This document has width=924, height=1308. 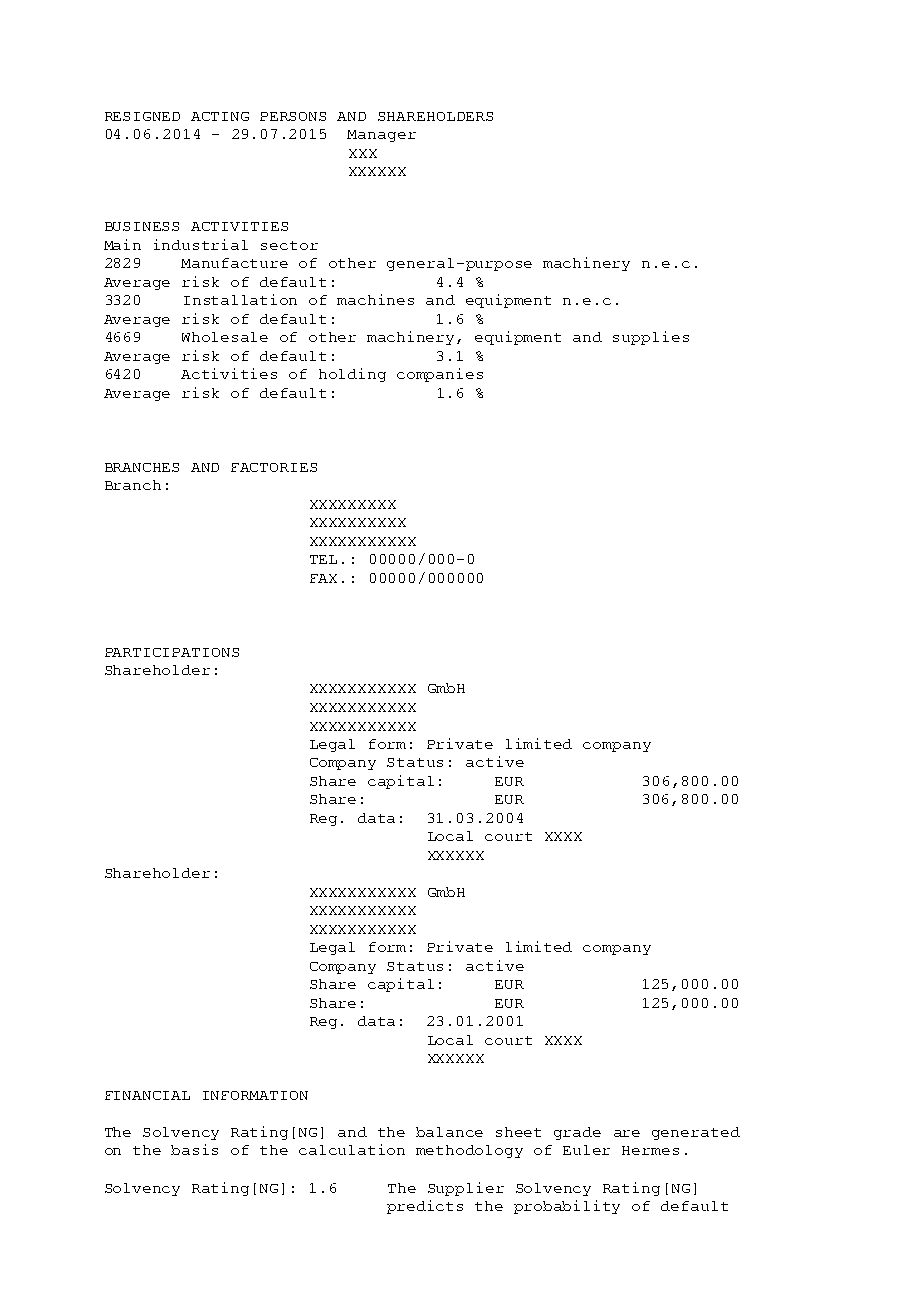 What do you see at coordinates (381, 136) in the document?
I see `Manager` at bounding box center [381, 136].
